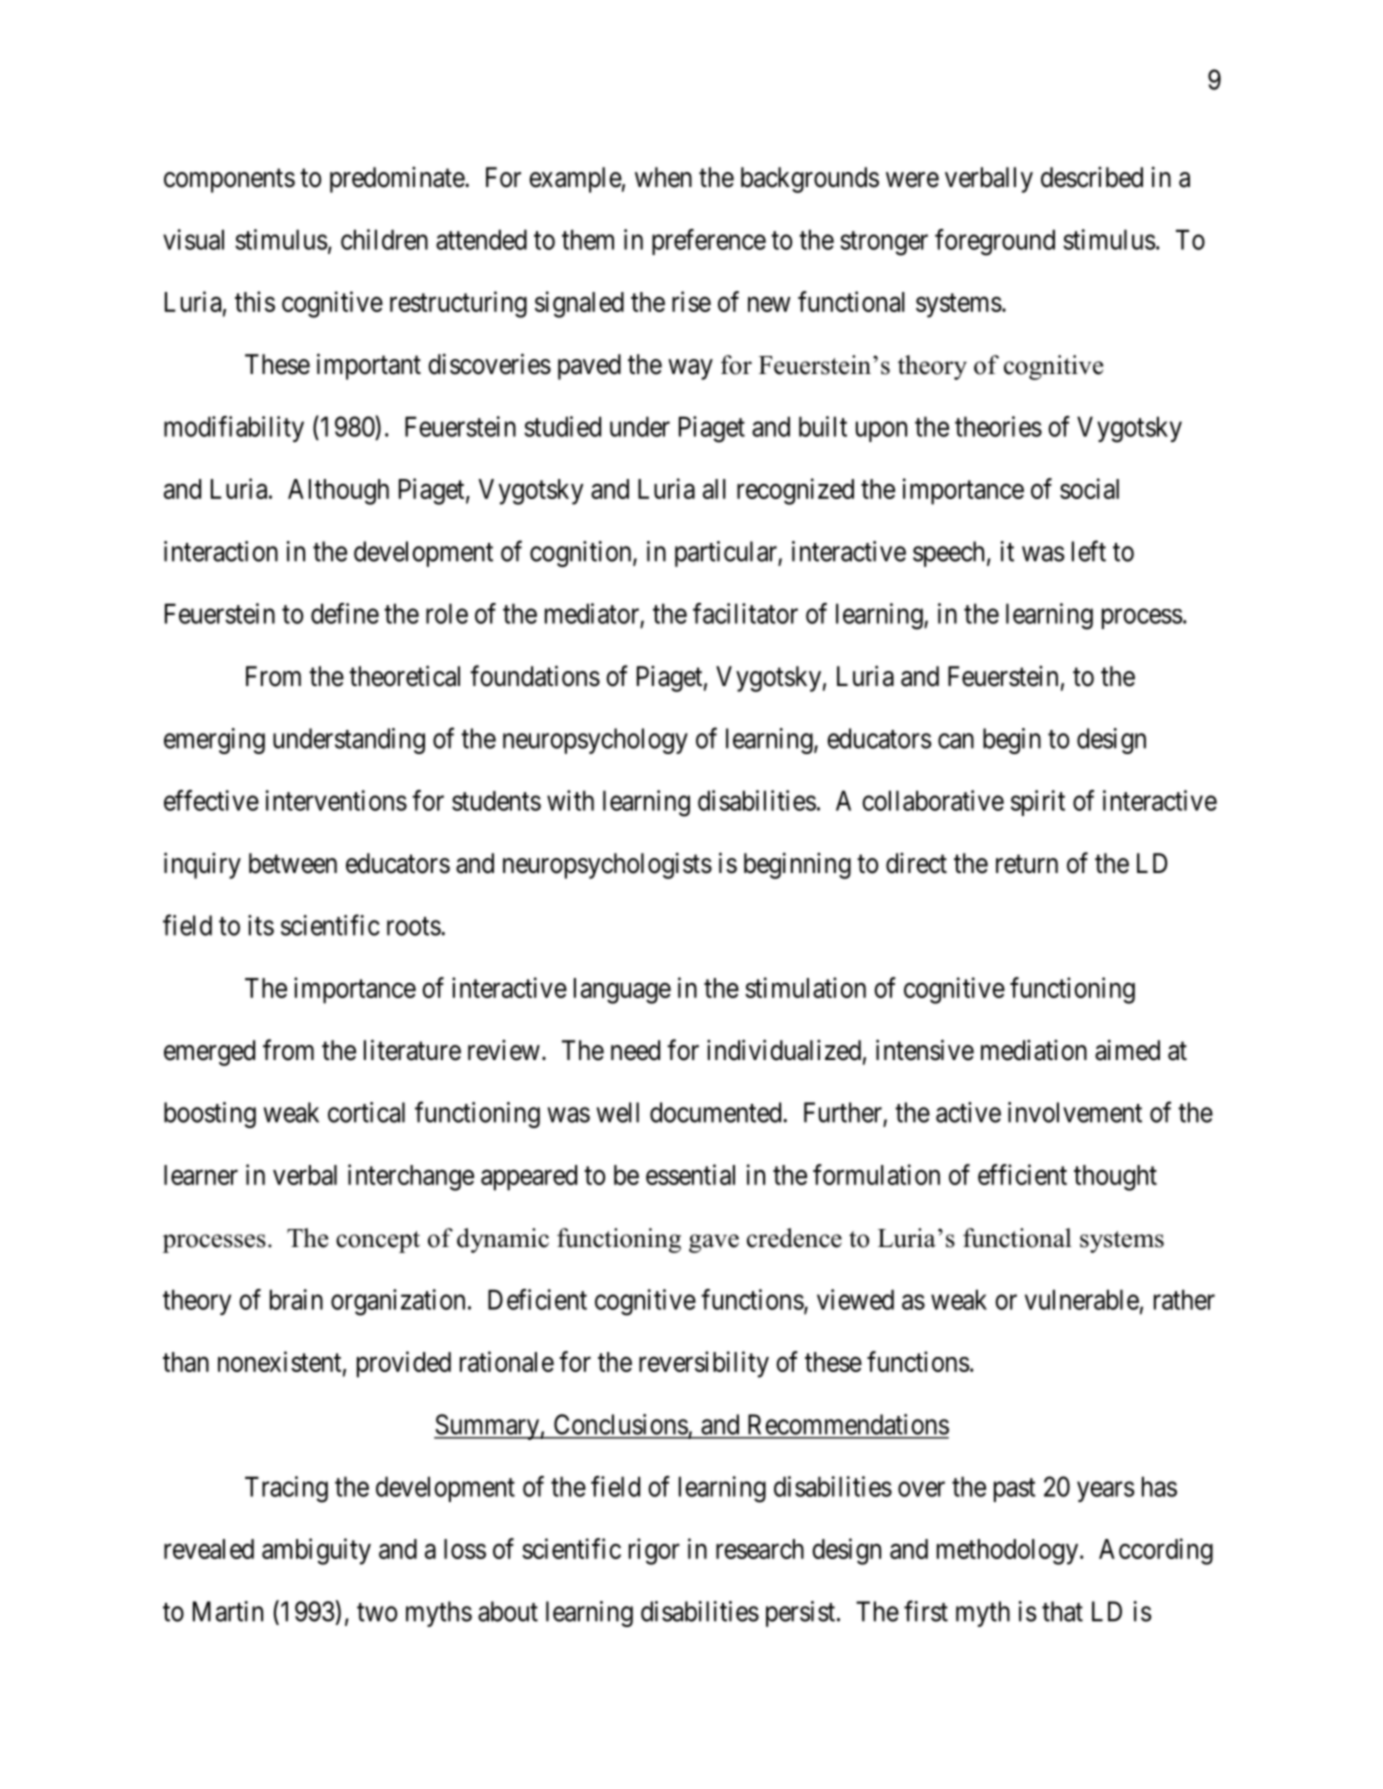 The image size is (1383, 1789). I want to click on children, so click(384, 239).
